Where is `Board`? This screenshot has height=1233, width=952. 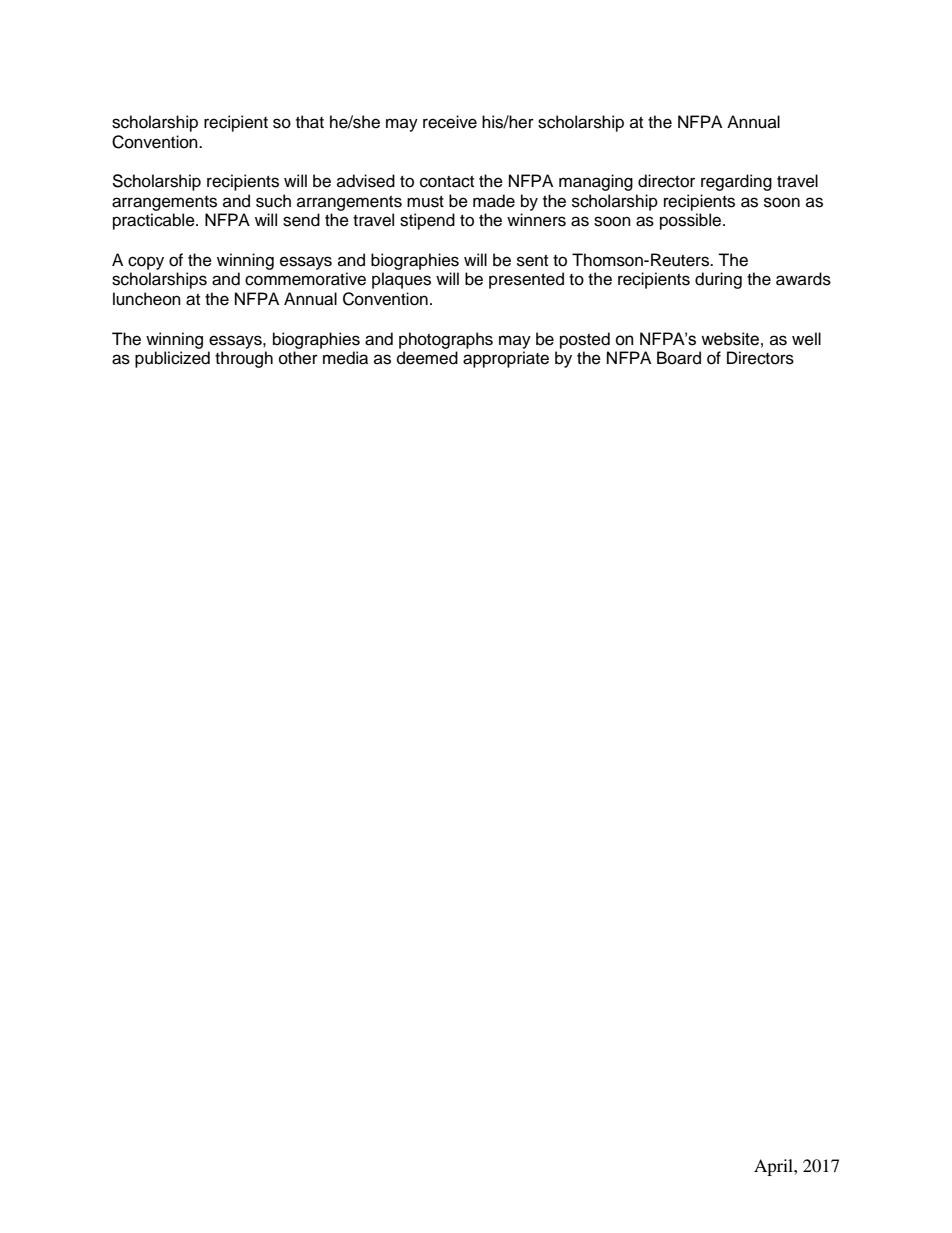
Board is located at coordinates (679, 358).
